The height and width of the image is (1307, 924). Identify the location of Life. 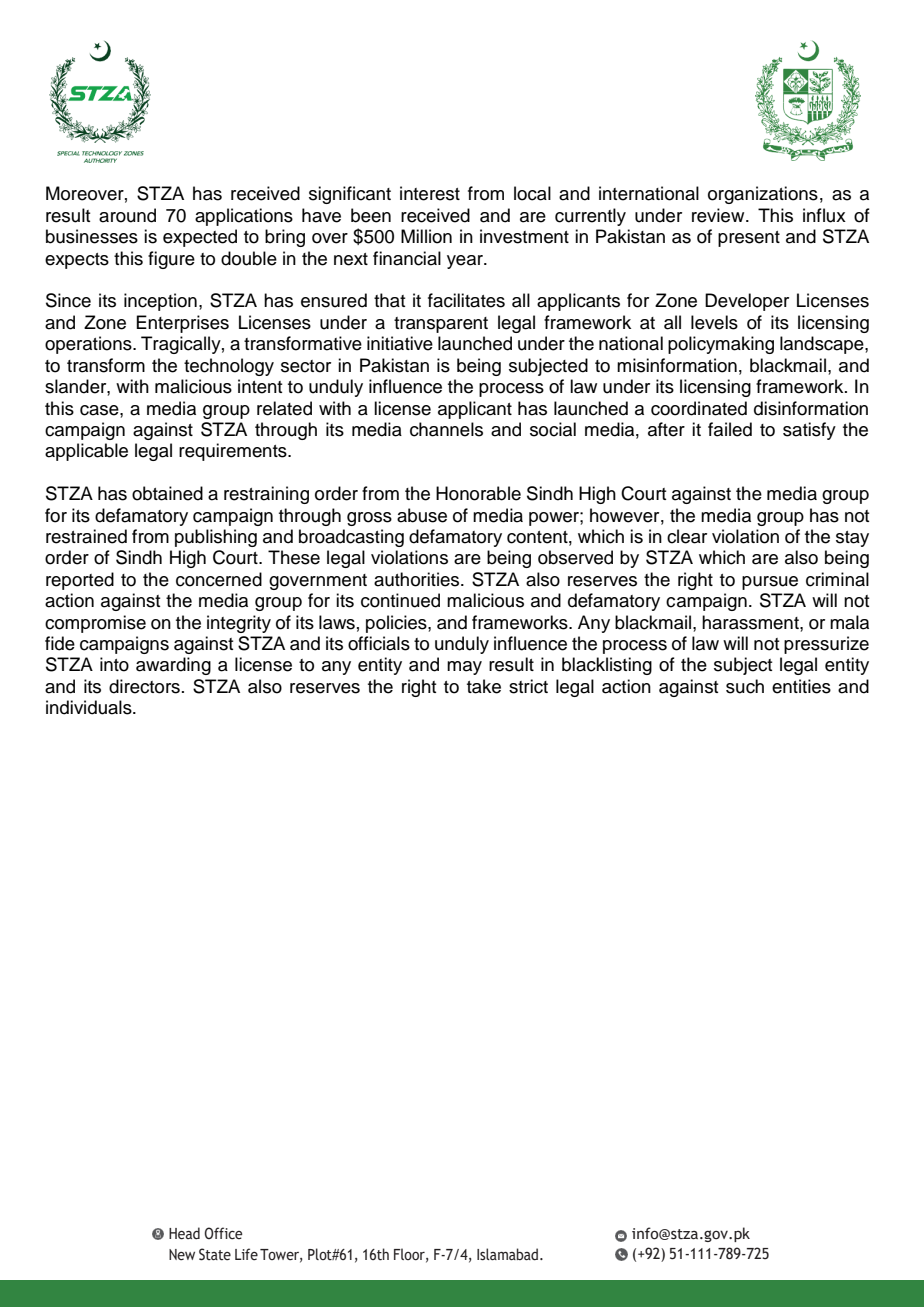
(246, 1254).
